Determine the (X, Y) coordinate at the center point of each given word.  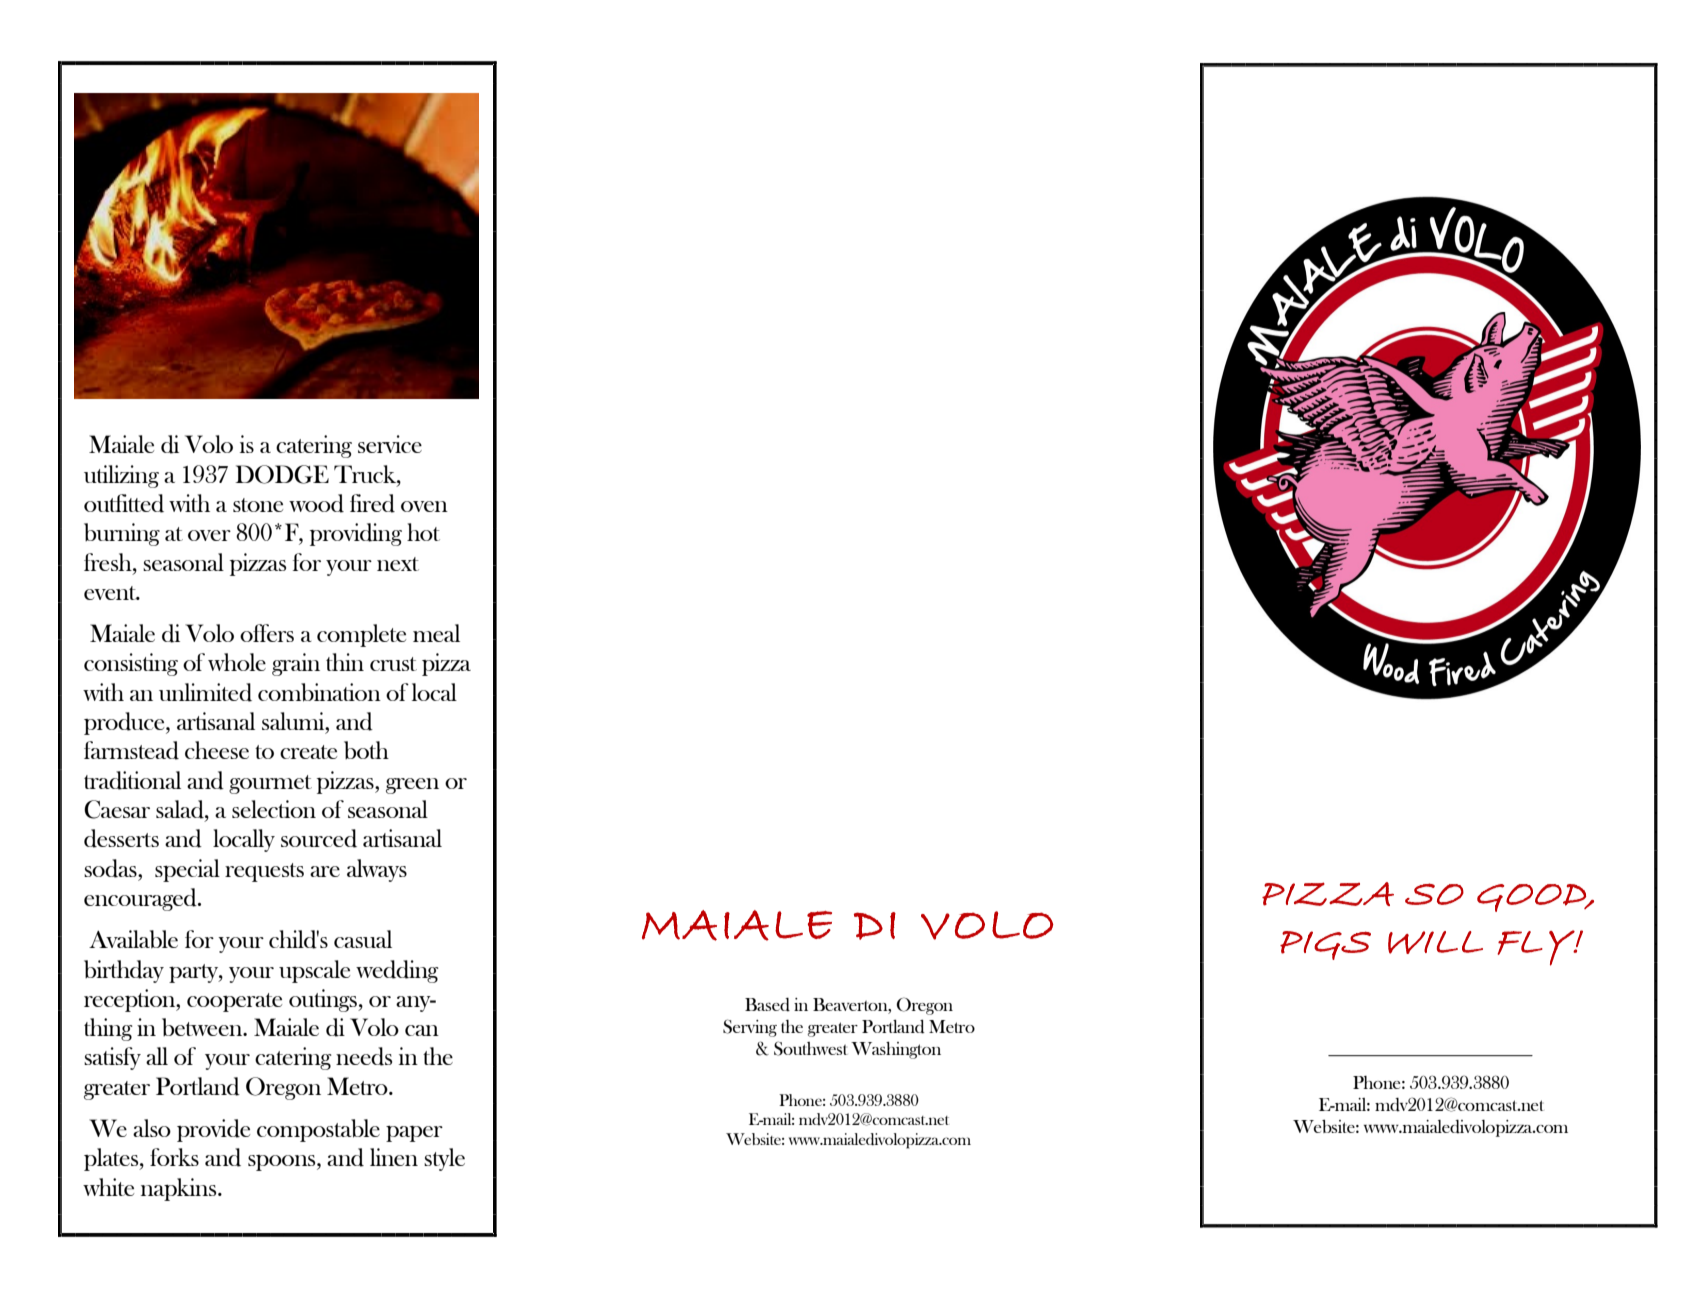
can (422, 1030)
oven (424, 506)
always (377, 870)
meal (436, 633)
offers (267, 633)
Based (767, 1005)
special (187, 870)
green (412, 786)
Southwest (811, 1048)
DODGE (282, 474)
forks (174, 1157)
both (366, 750)
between (203, 1027)
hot (423, 532)
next (398, 564)
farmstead (131, 750)
